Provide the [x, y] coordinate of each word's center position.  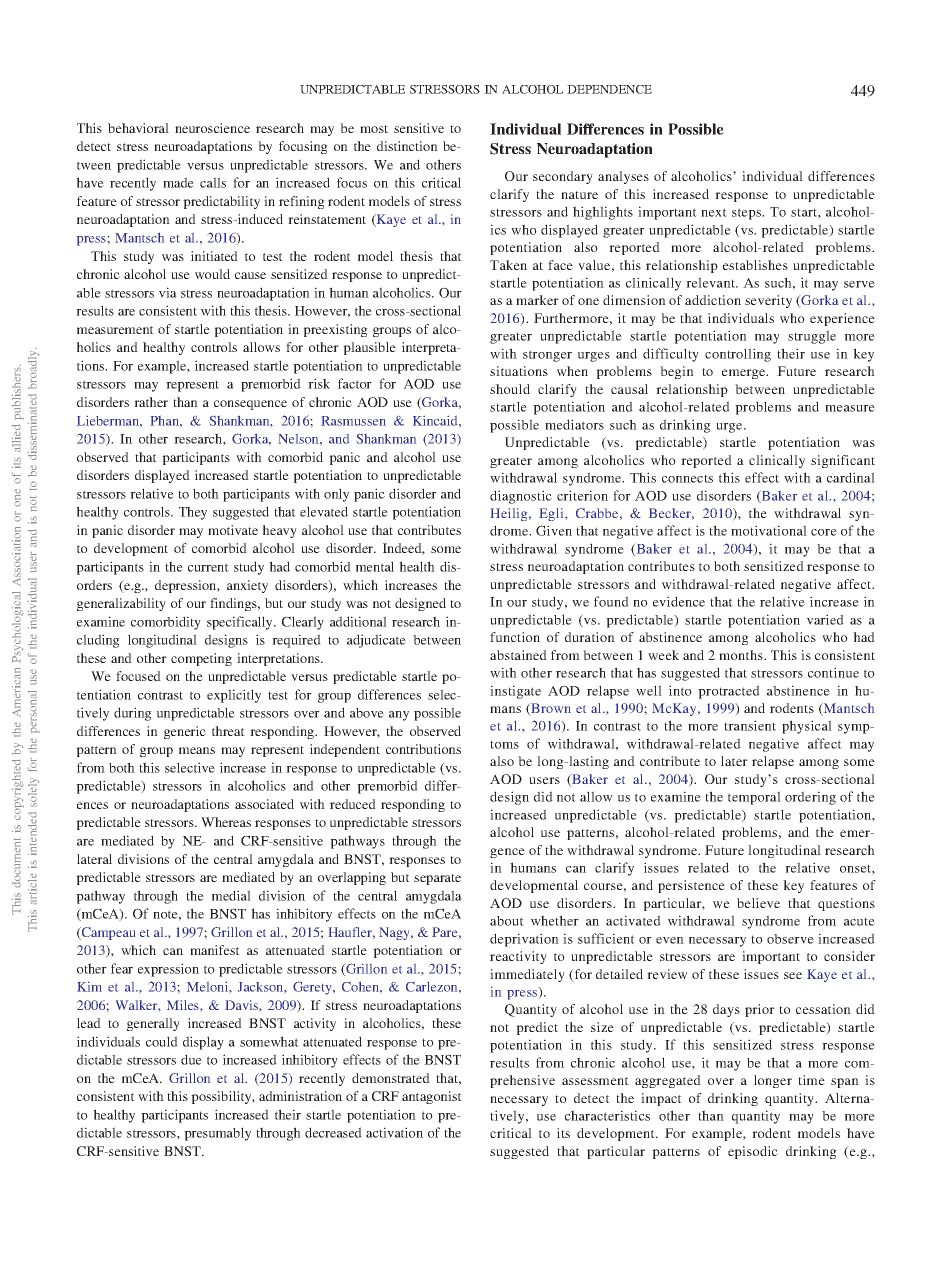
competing [201, 659]
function [515, 637]
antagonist [432, 1097]
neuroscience [212, 128]
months [742, 655]
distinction [407, 146]
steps [748, 214]
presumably [217, 1134]
